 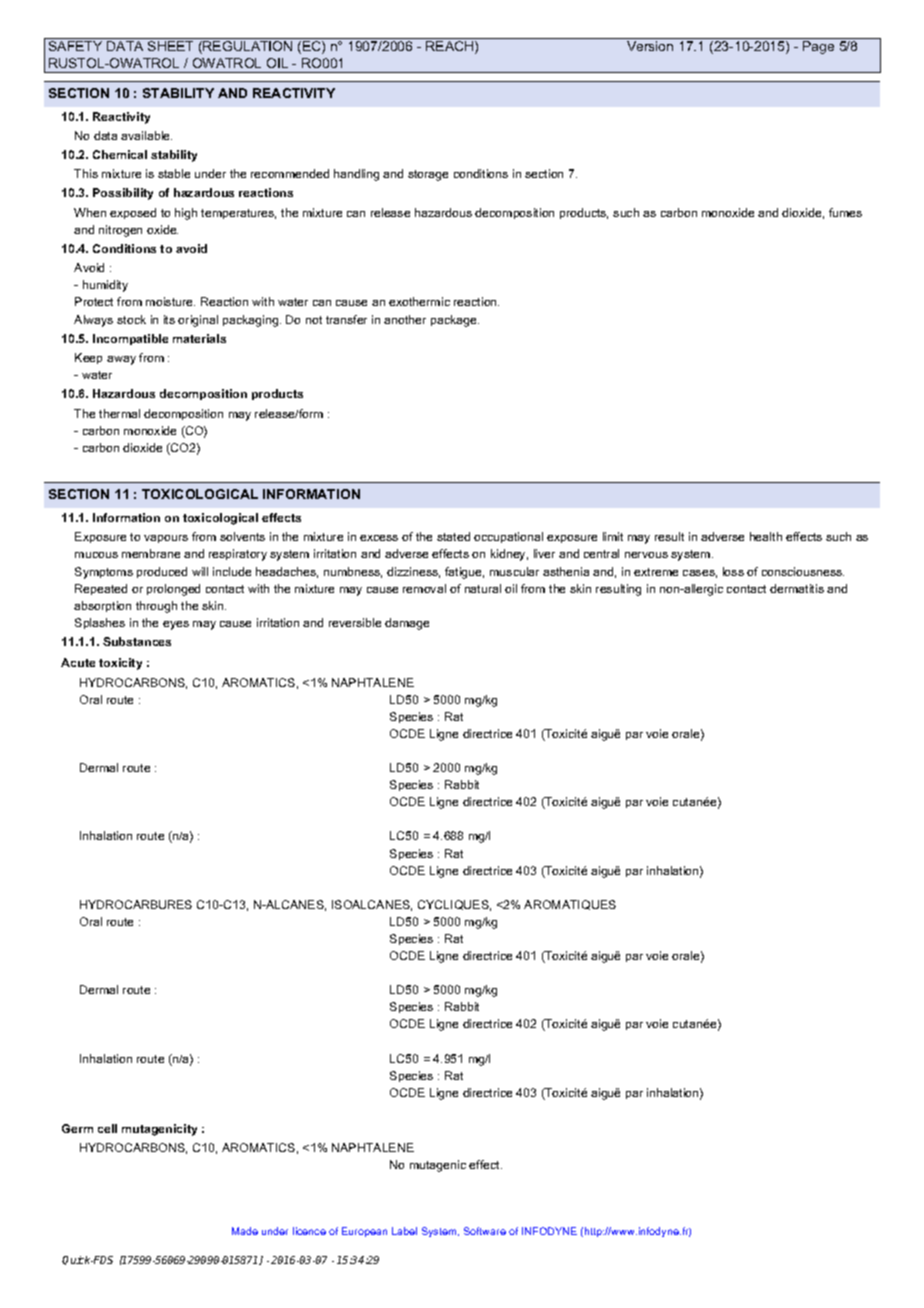 I want to click on stated, so click(x=453, y=536).
